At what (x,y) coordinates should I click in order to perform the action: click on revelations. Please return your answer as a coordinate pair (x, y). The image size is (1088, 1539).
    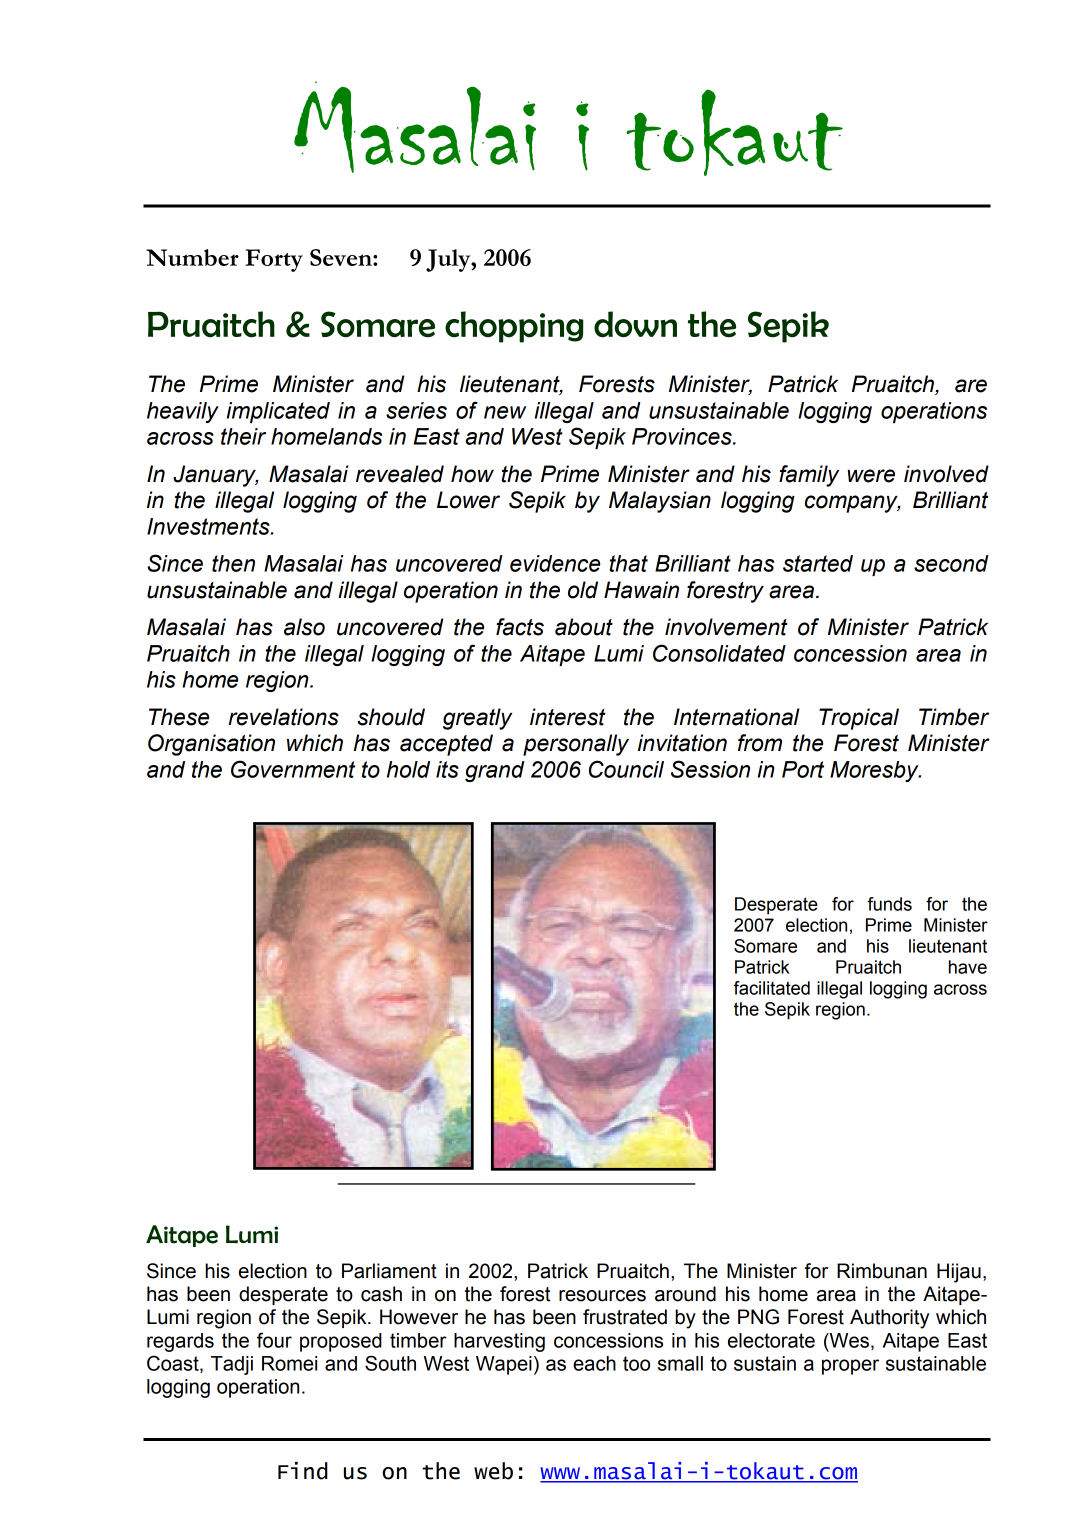
    Looking at the image, I should click on (284, 717).
